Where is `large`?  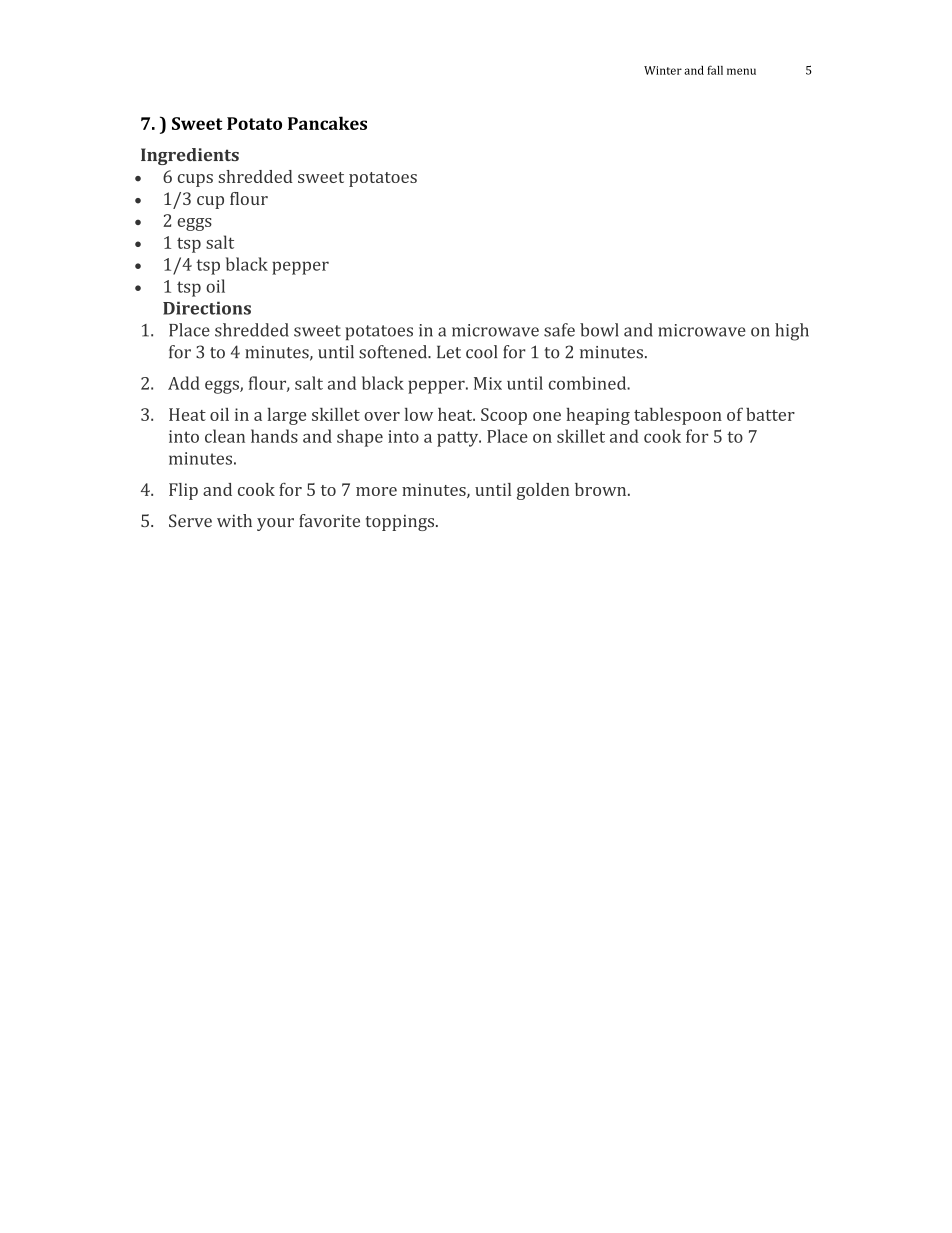
large is located at coordinates (287, 416).
